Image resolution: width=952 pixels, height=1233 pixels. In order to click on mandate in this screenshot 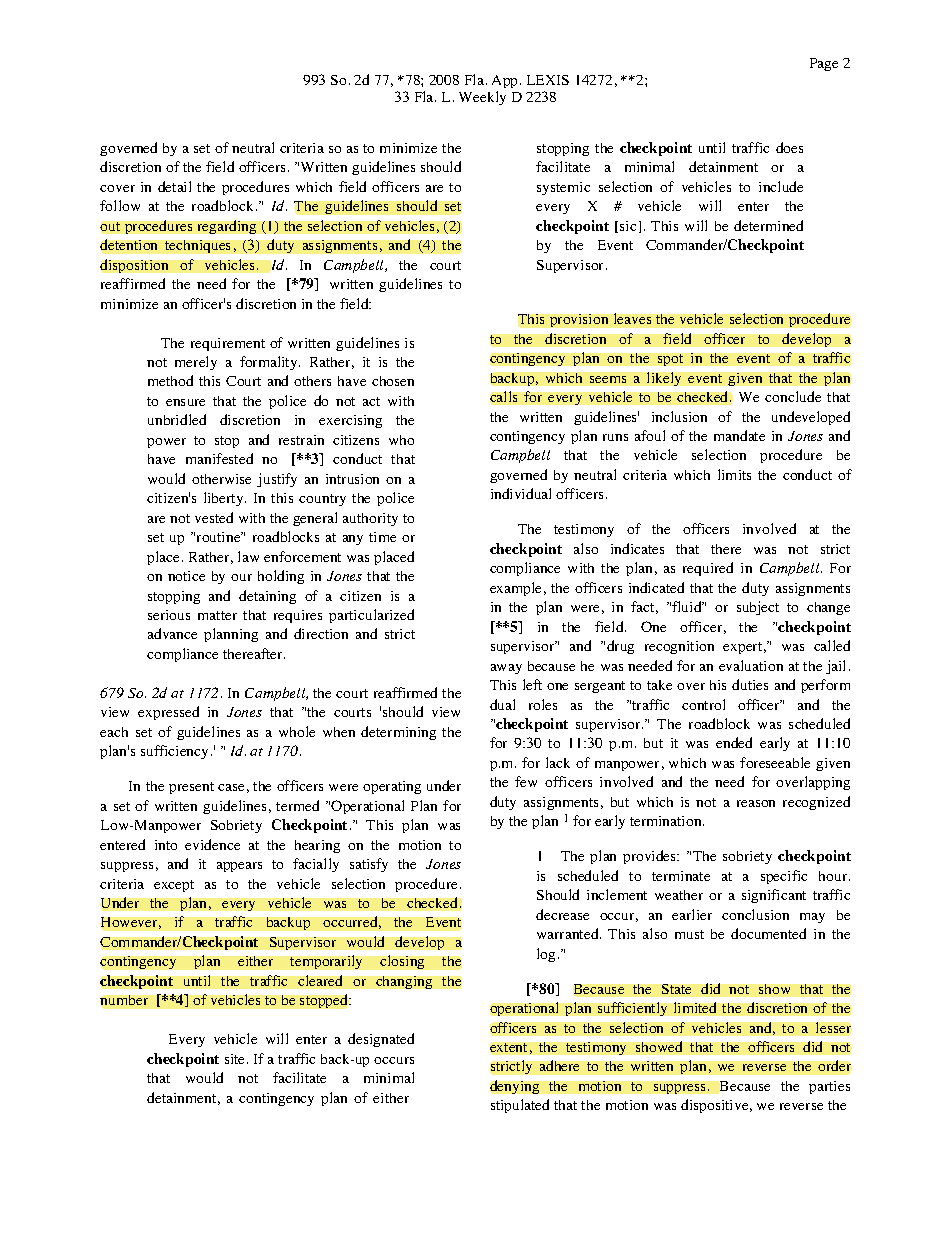, I will do `click(739, 435)`.
